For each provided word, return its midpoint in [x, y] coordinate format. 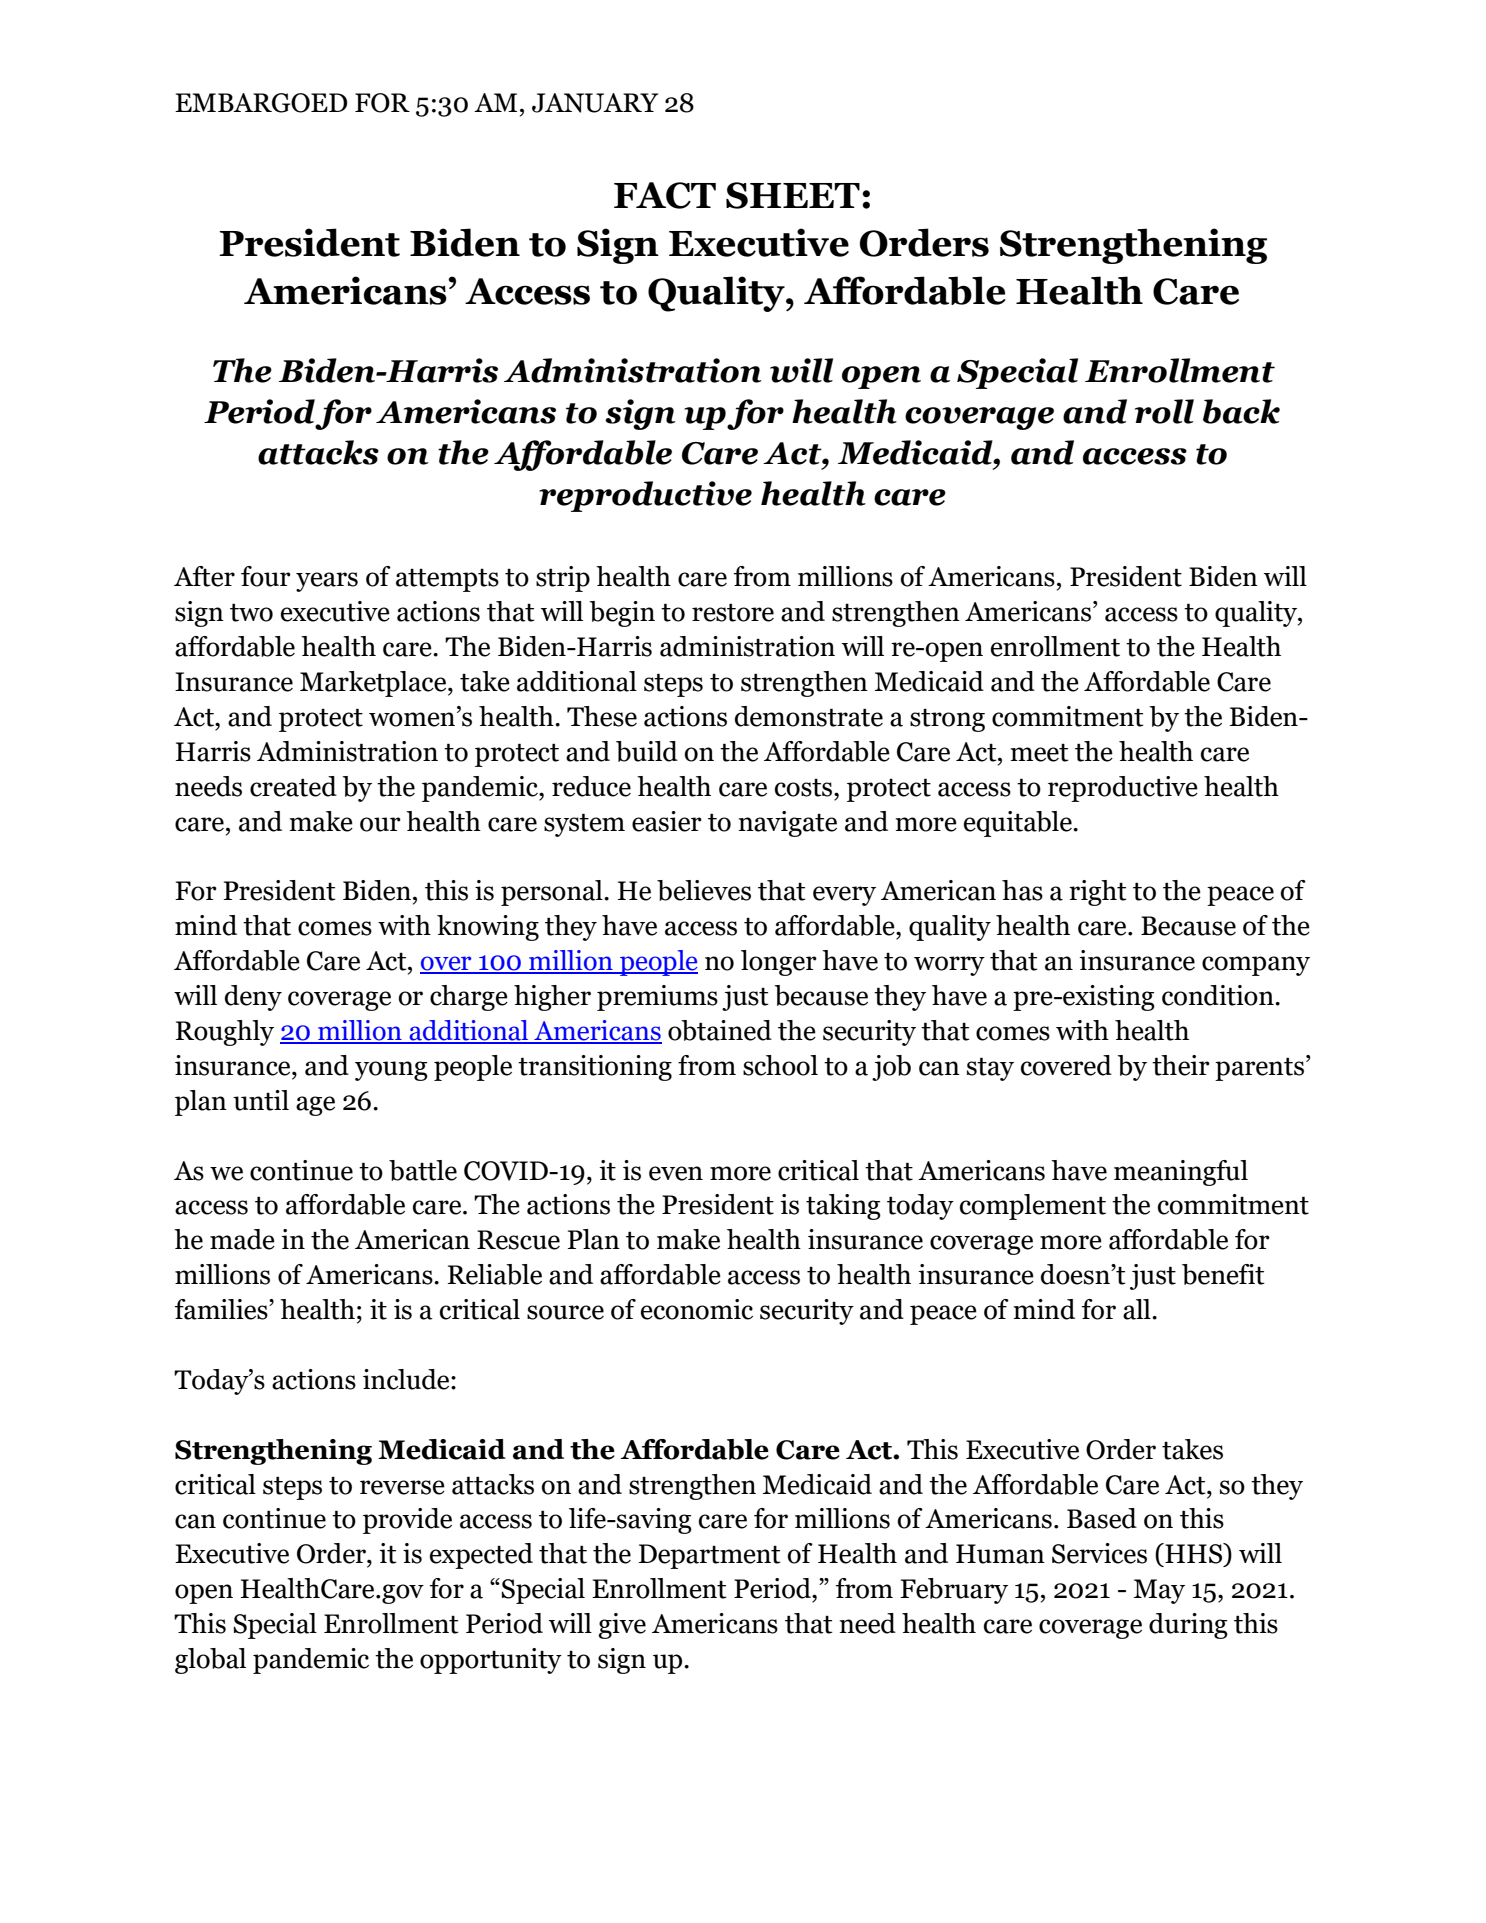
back [1241, 411]
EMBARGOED [261, 103]
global [210, 1661]
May [1159, 1591]
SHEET [793, 195]
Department [709, 1556]
